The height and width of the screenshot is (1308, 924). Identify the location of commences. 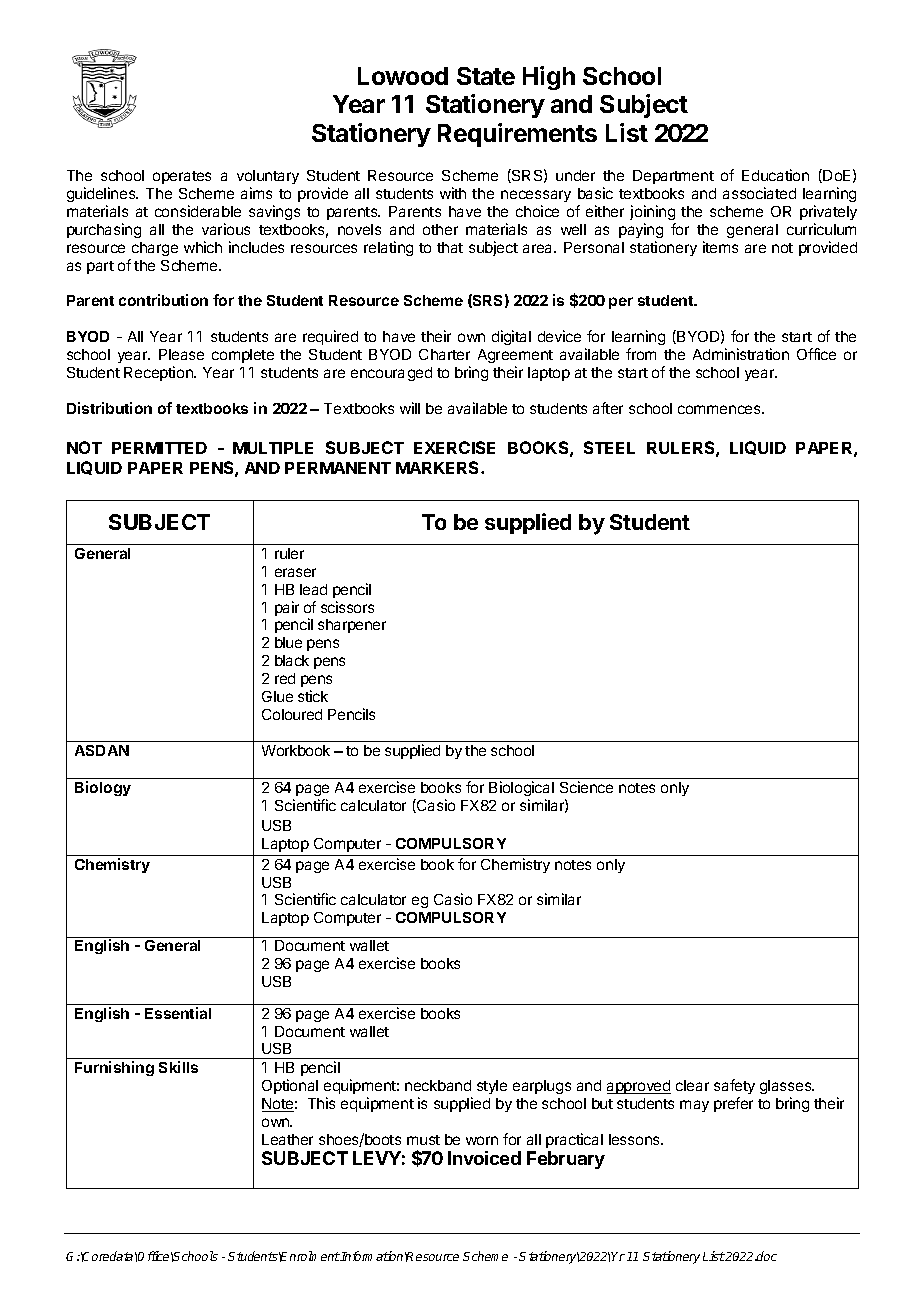
(720, 409).
